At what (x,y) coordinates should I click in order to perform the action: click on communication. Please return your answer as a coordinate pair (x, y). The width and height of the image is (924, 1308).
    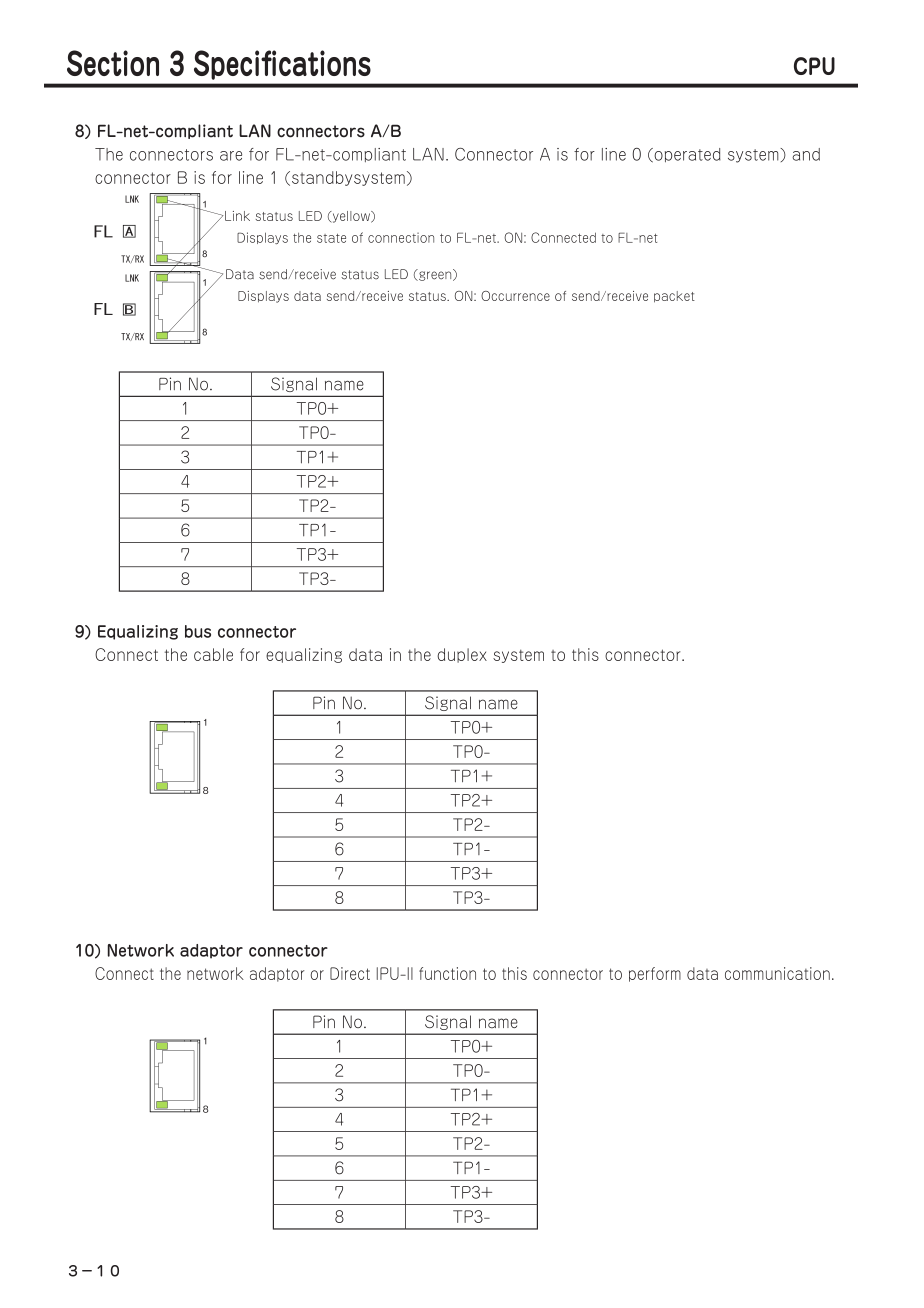
    Looking at the image, I should click on (777, 973).
